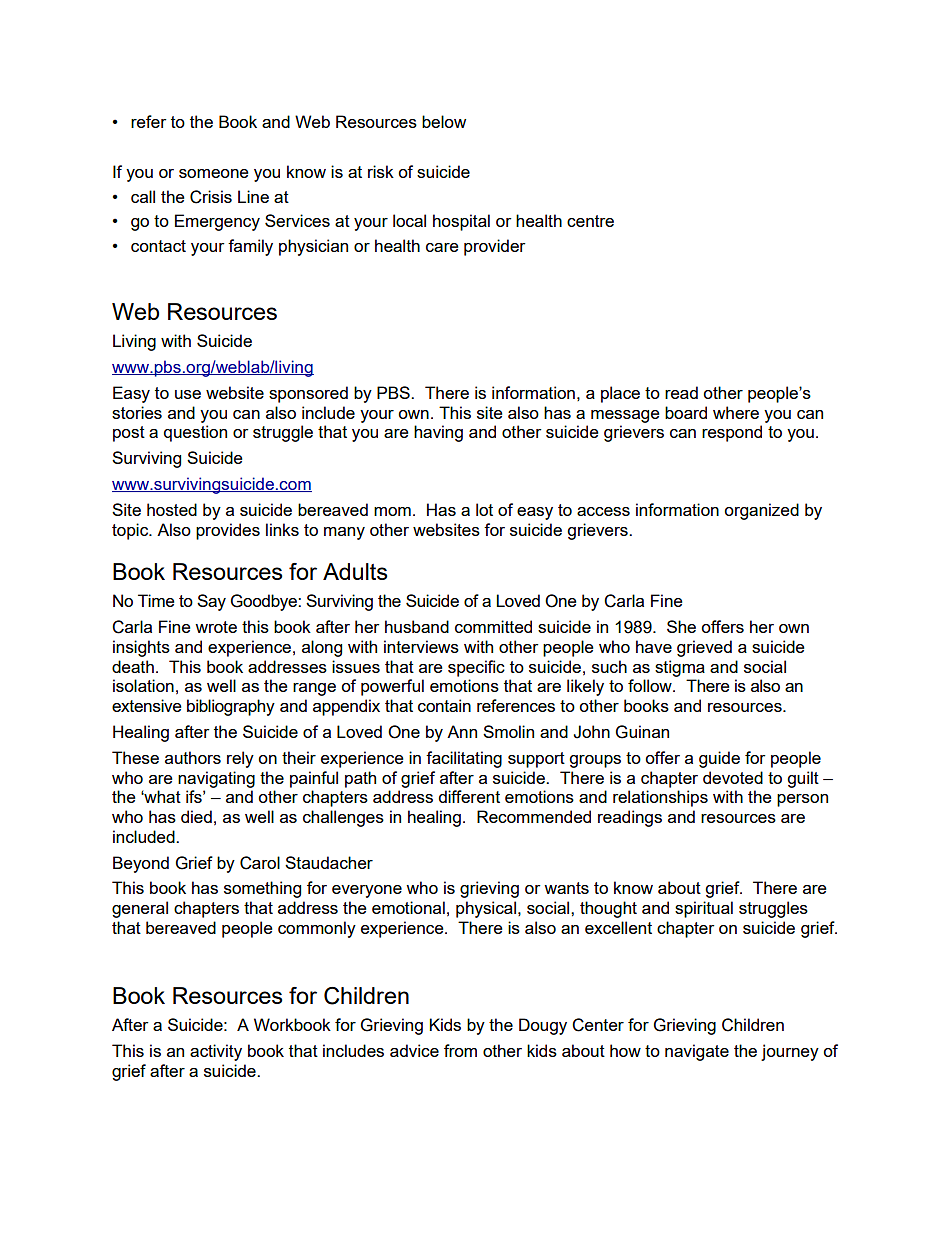 The width and height of the image is (952, 1233). What do you see at coordinates (196, 816) in the image?
I see `died` at bounding box center [196, 816].
